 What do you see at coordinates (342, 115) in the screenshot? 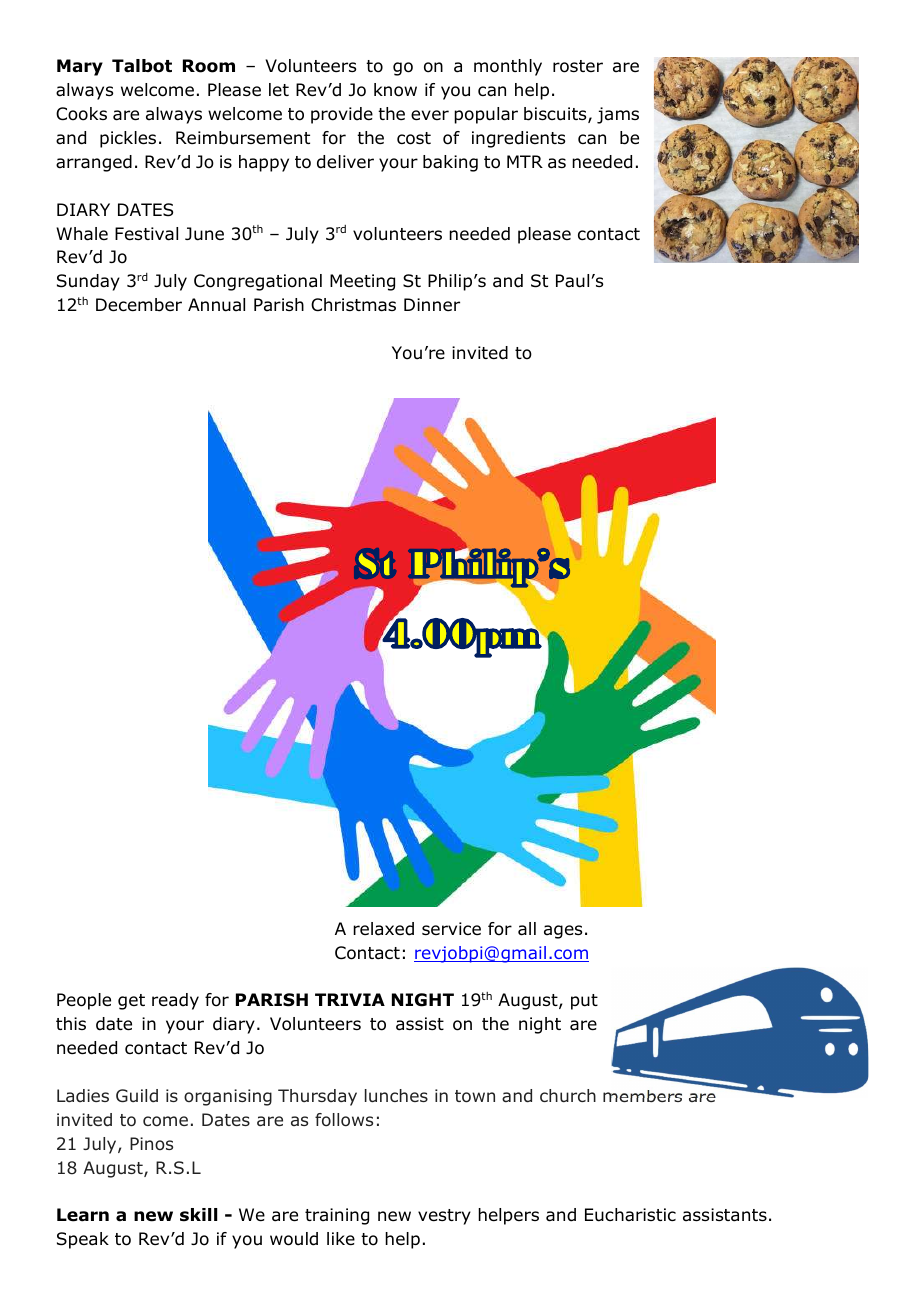
I see `provide` at bounding box center [342, 115].
